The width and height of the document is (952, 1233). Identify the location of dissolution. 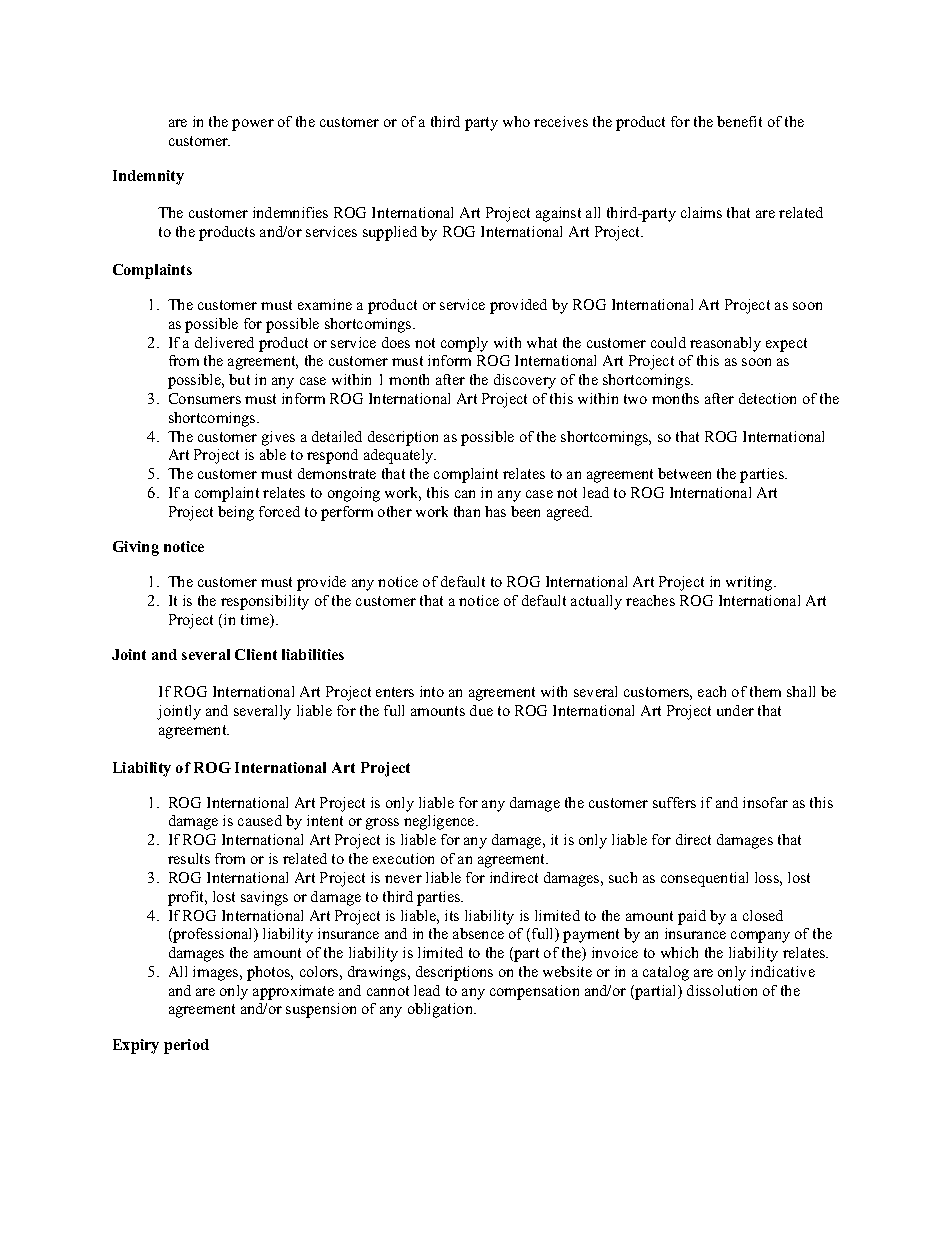
(722, 990).
